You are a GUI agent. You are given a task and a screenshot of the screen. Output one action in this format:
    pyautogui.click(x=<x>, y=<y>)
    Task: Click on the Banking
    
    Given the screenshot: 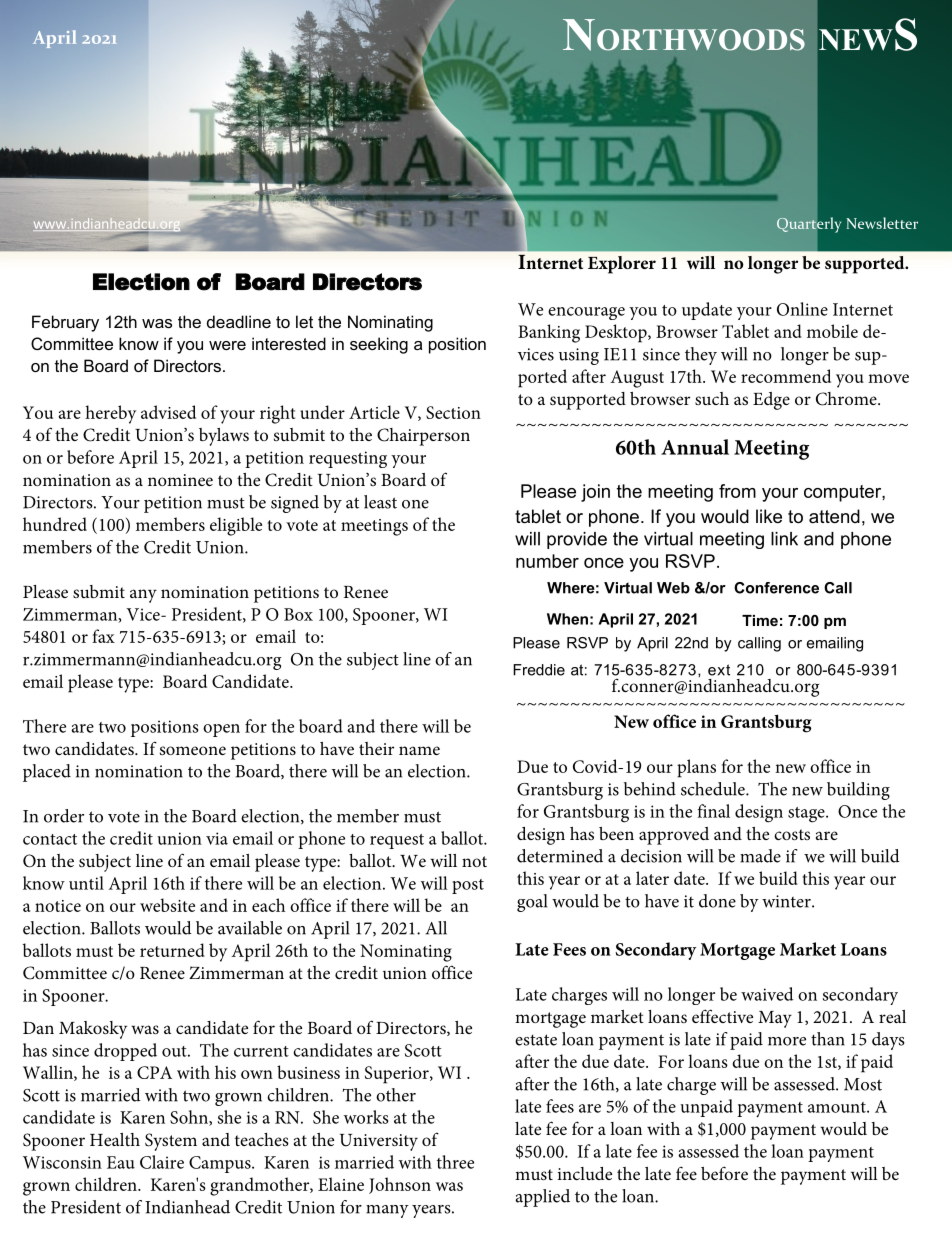 What is the action you would take?
    pyautogui.click(x=549, y=333)
